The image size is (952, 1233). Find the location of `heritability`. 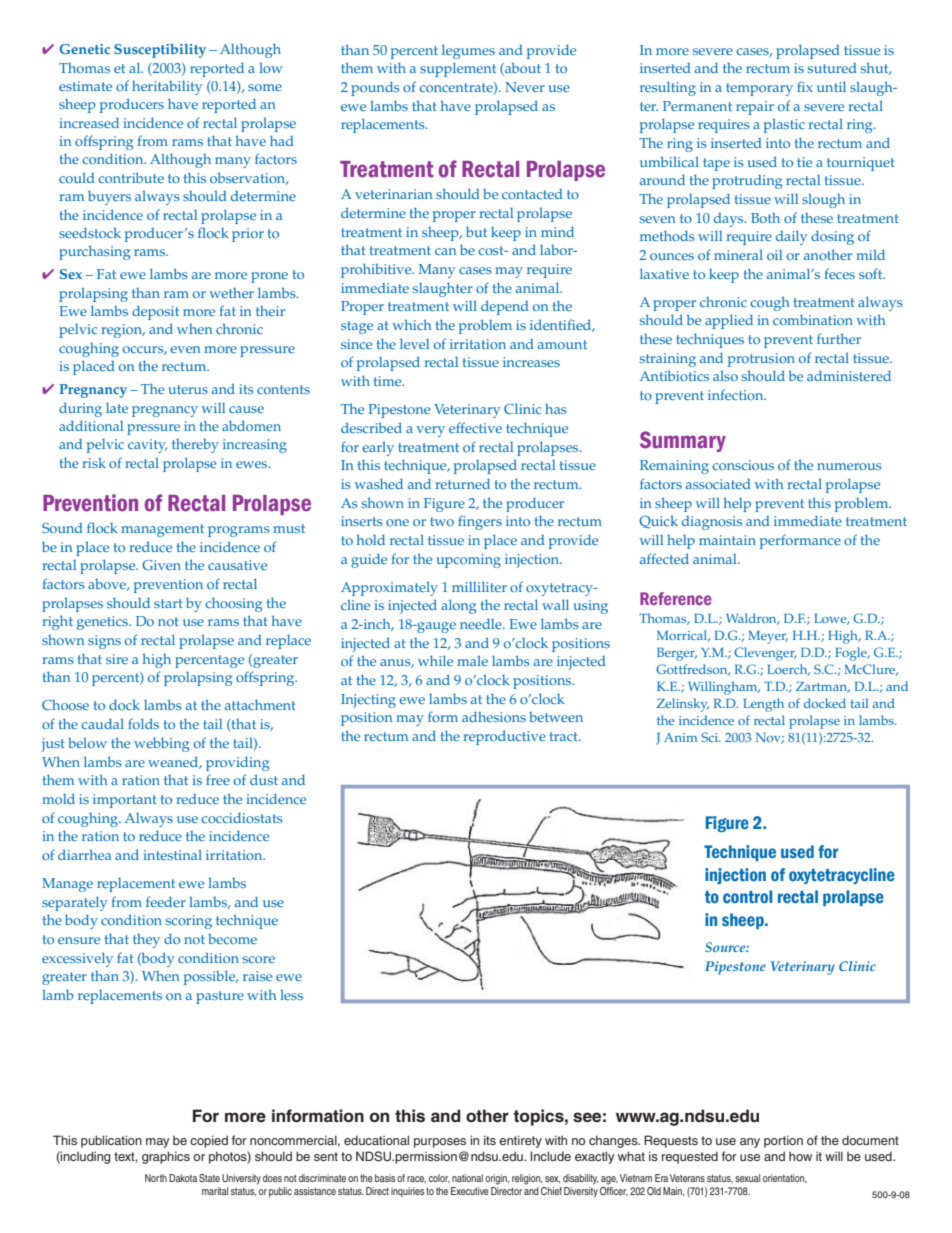

heritability is located at coordinates (167, 87).
